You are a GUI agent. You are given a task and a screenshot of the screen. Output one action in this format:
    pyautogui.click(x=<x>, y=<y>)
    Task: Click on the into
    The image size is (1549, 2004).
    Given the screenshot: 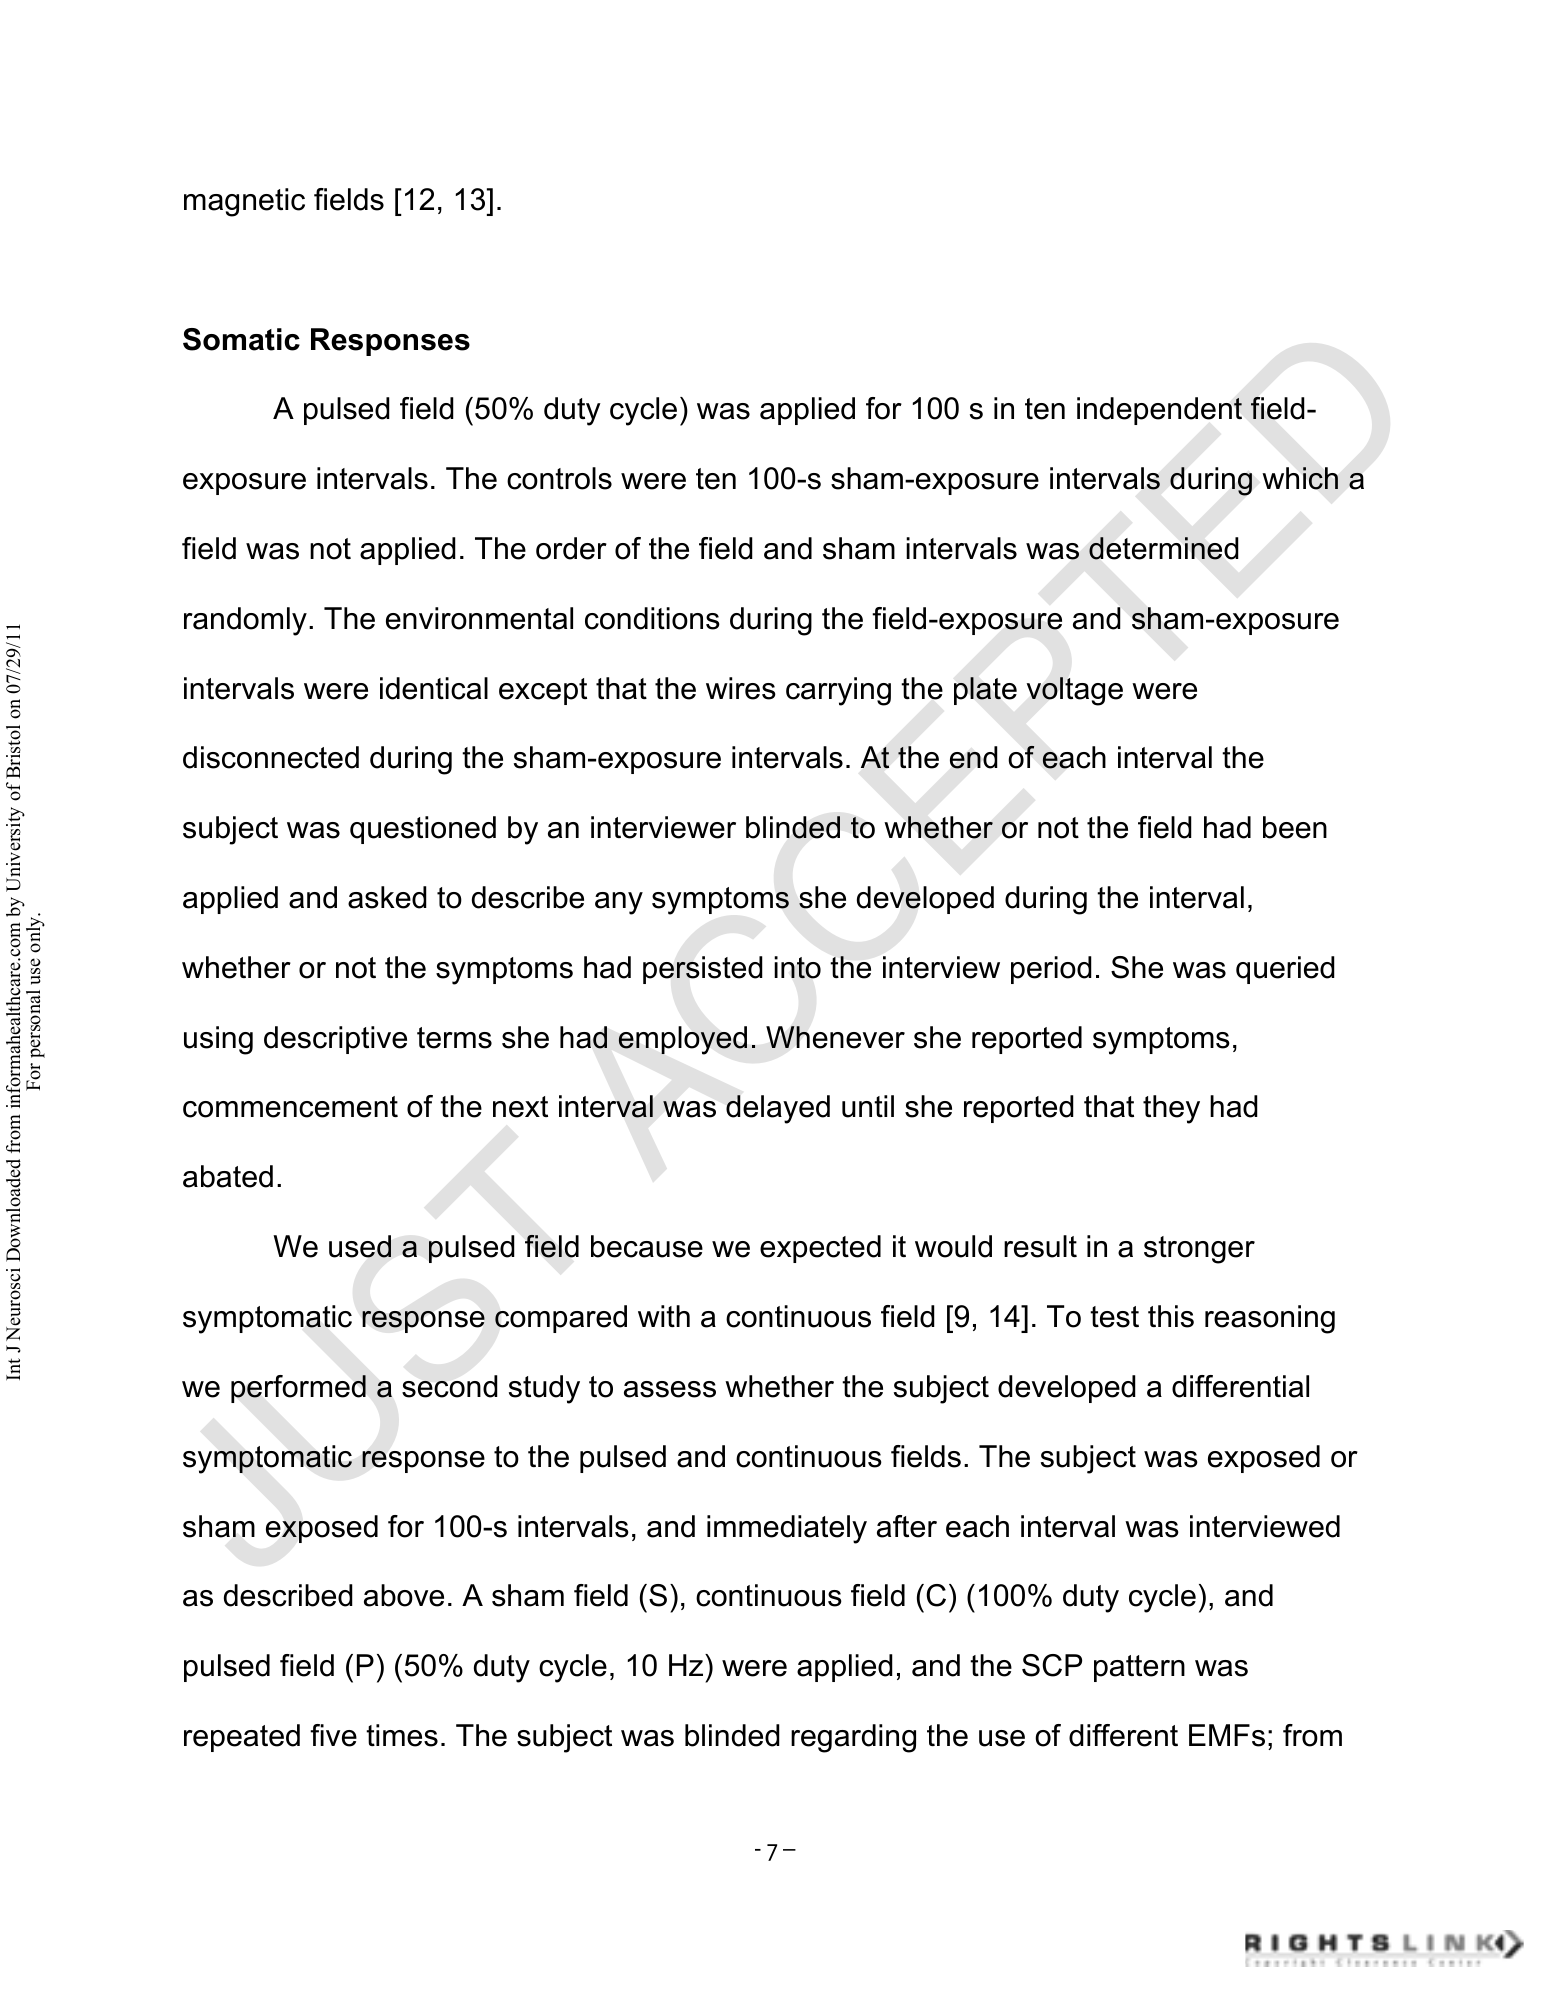 What is the action you would take?
    pyautogui.click(x=797, y=967)
